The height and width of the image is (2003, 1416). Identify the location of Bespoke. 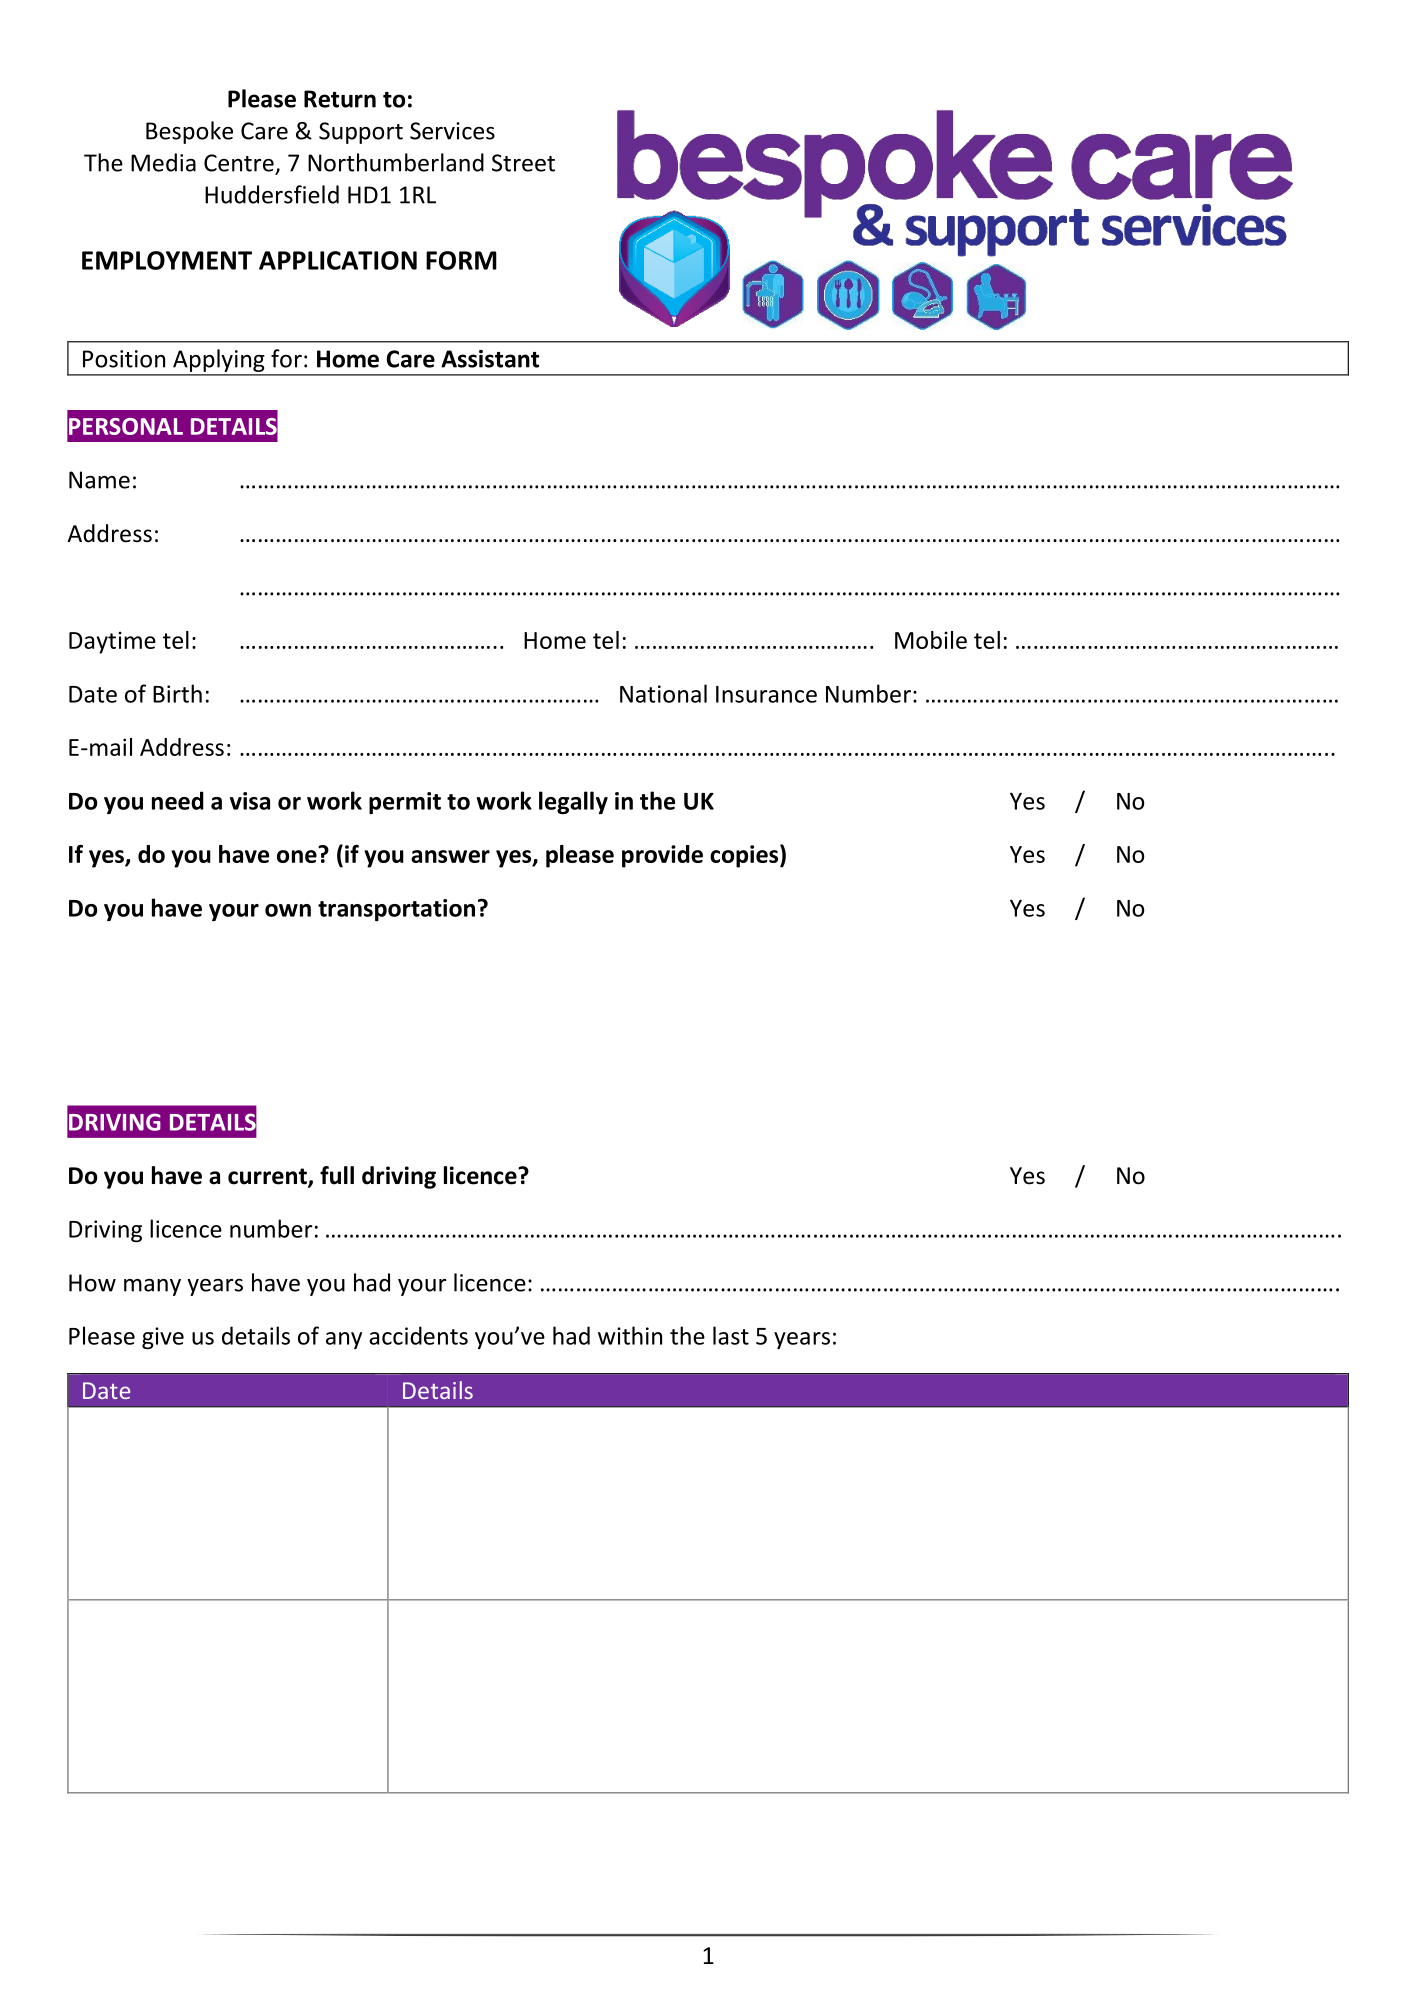
(189, 132).
